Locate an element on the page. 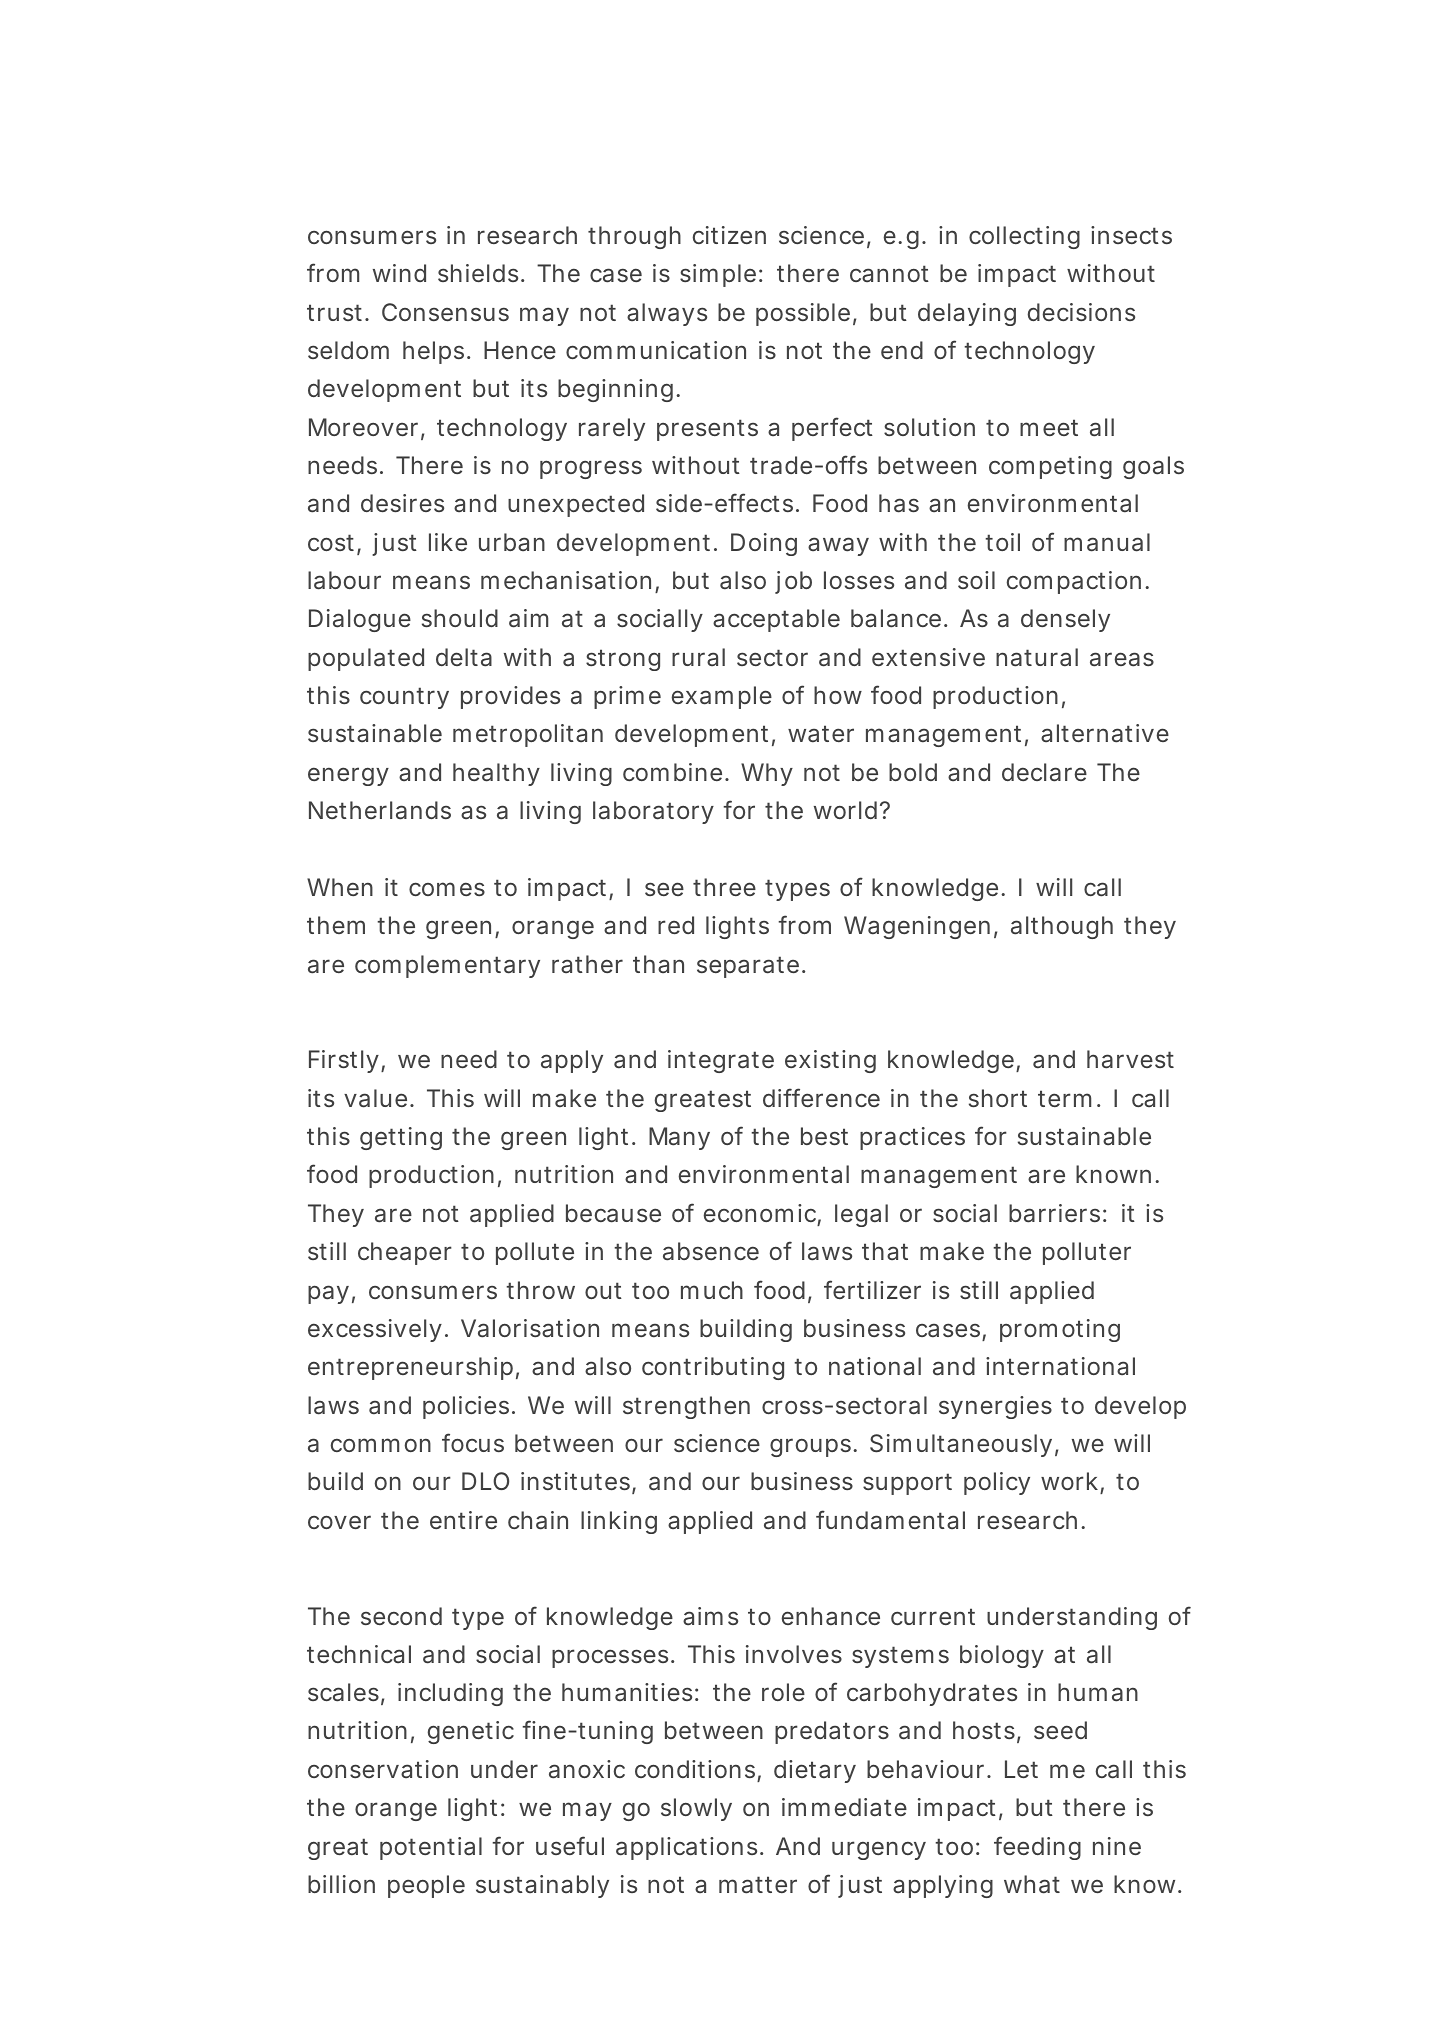  simple is located at coordinates (721, 275).
